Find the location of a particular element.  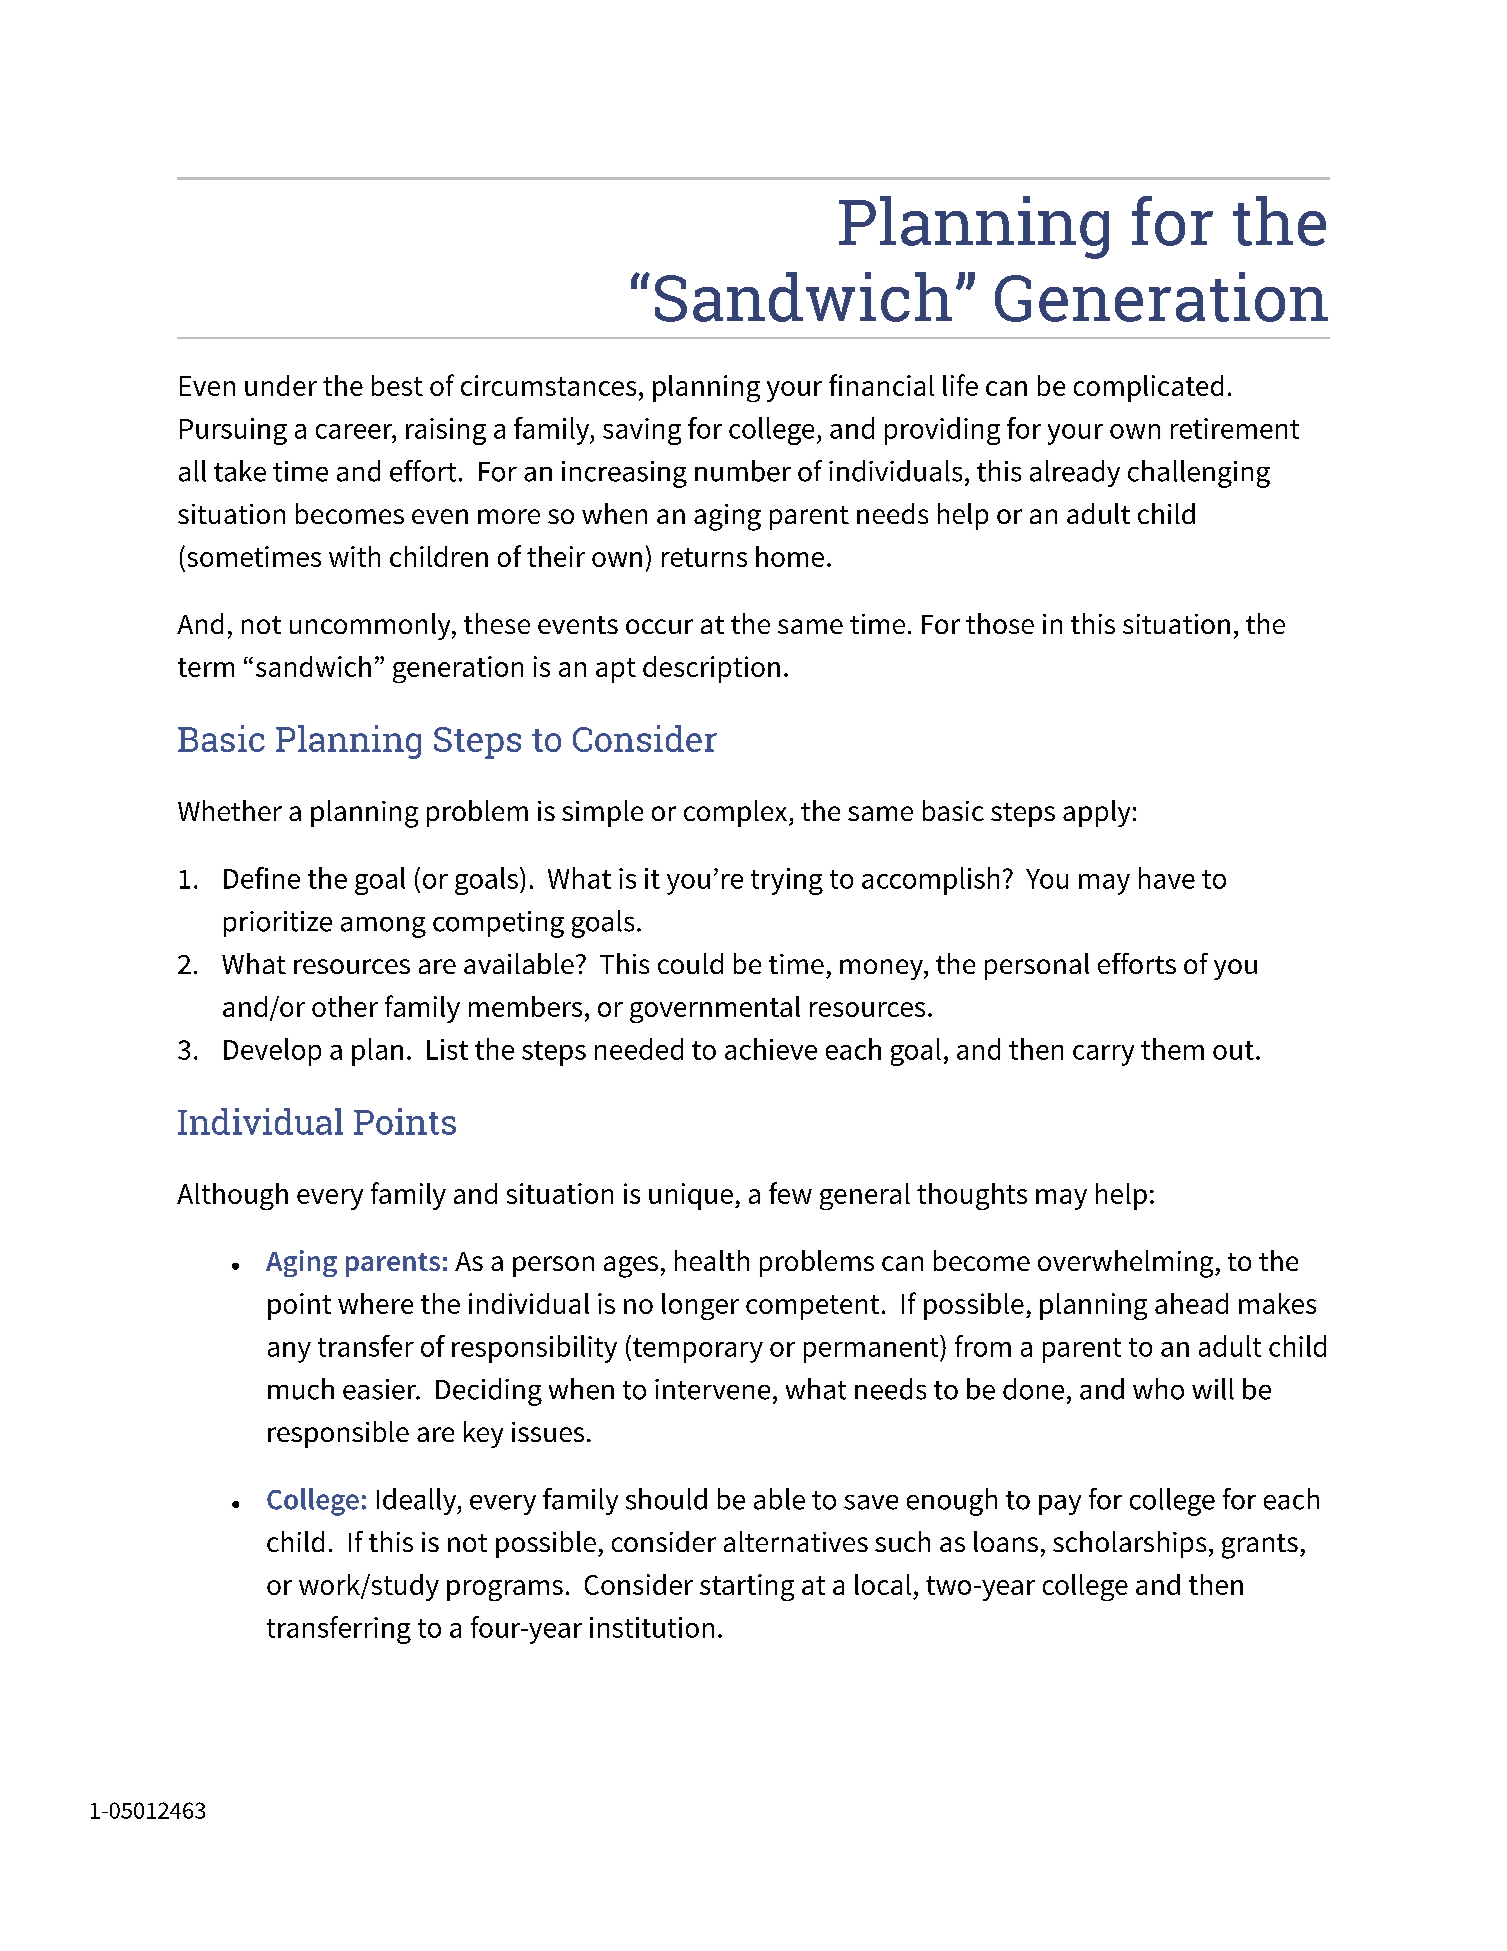

Although is located at coordinates (232, 1196).
